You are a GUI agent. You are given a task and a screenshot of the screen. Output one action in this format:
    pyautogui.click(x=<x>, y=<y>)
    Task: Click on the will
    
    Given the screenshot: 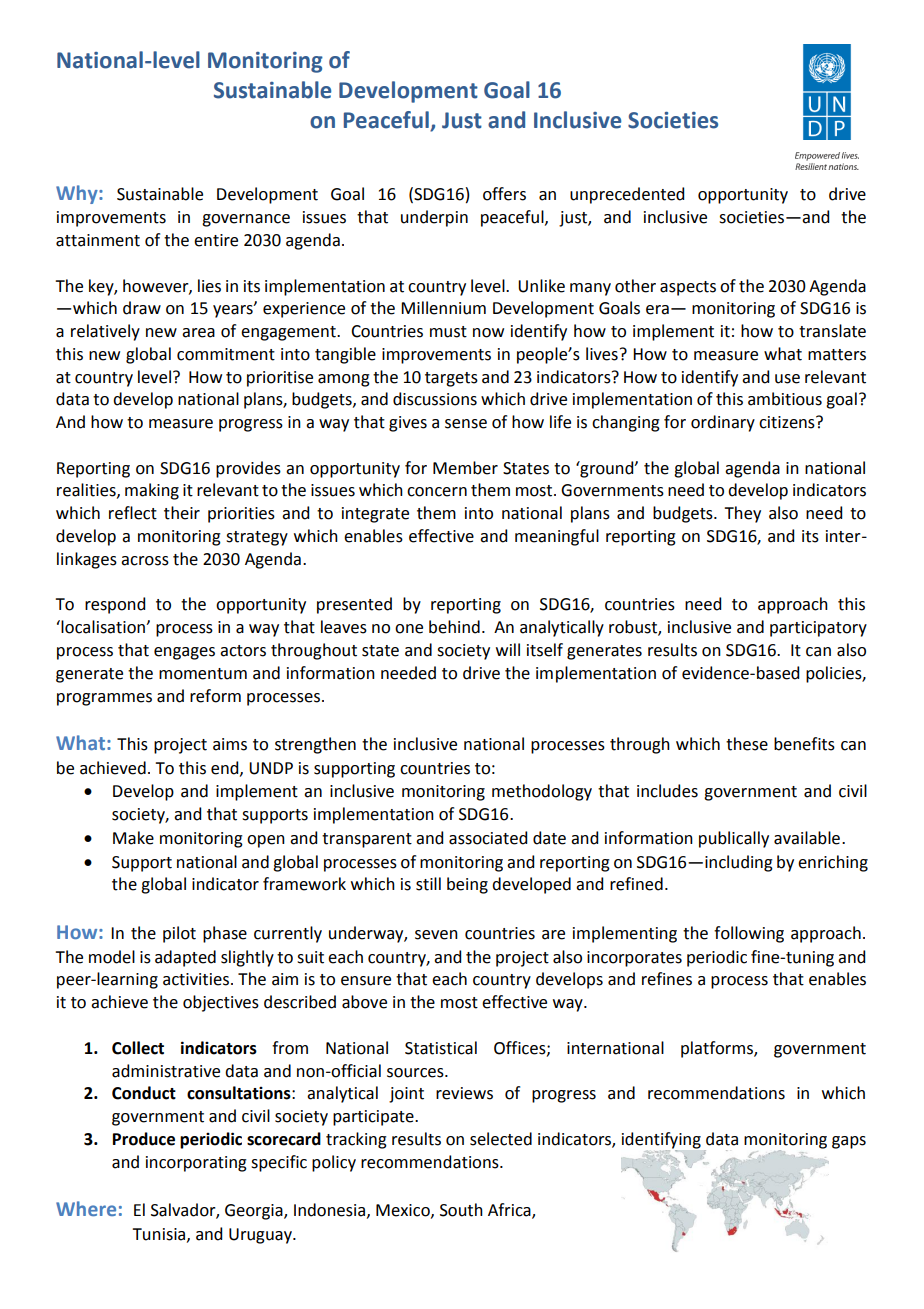 What is the action you would take?
    pyautogui.click(x=508, y=649)
